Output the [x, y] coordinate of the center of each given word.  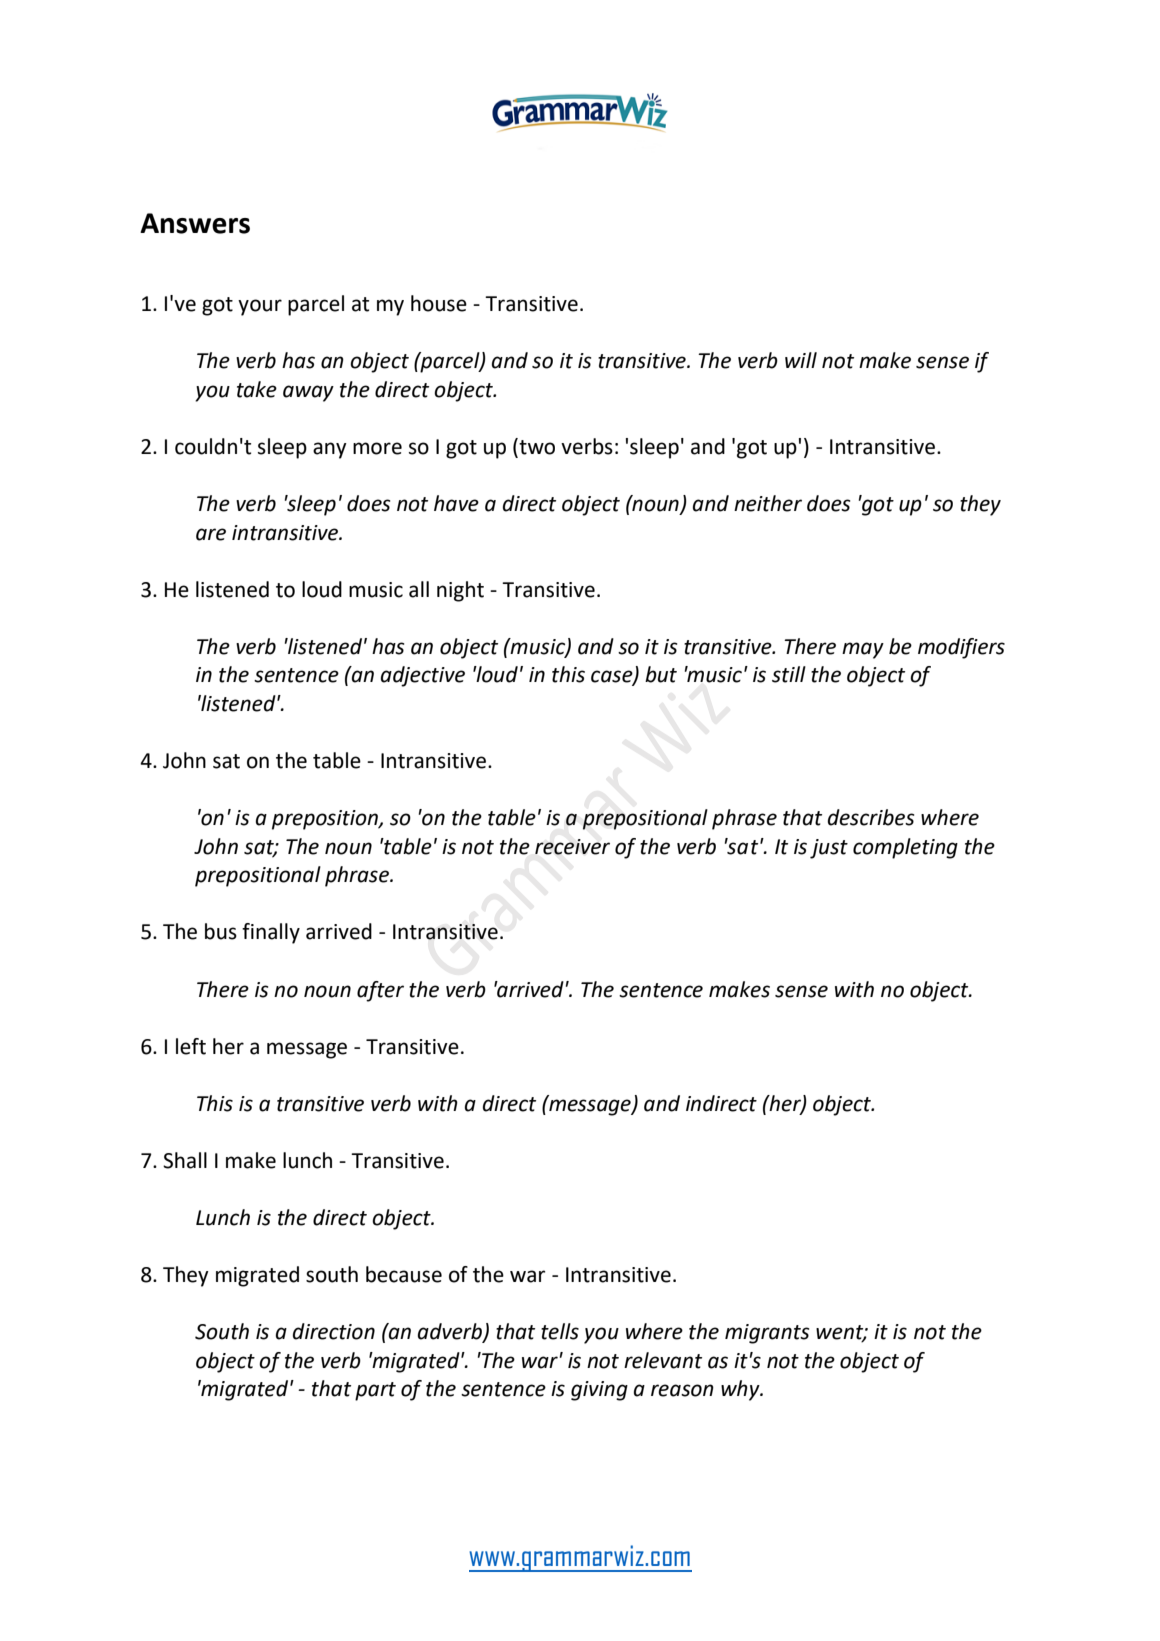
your [260, 307]
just [829, 849]
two [536, 446]
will [801, 360]
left [191, 1046]
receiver [572, 847]
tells [560, 1331]
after [380, 991]
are [211, 534]
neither [768, 503]
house [439, 303]
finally [271, 933]
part [375, 1391]
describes [871, 817]
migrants [767, 1334]
